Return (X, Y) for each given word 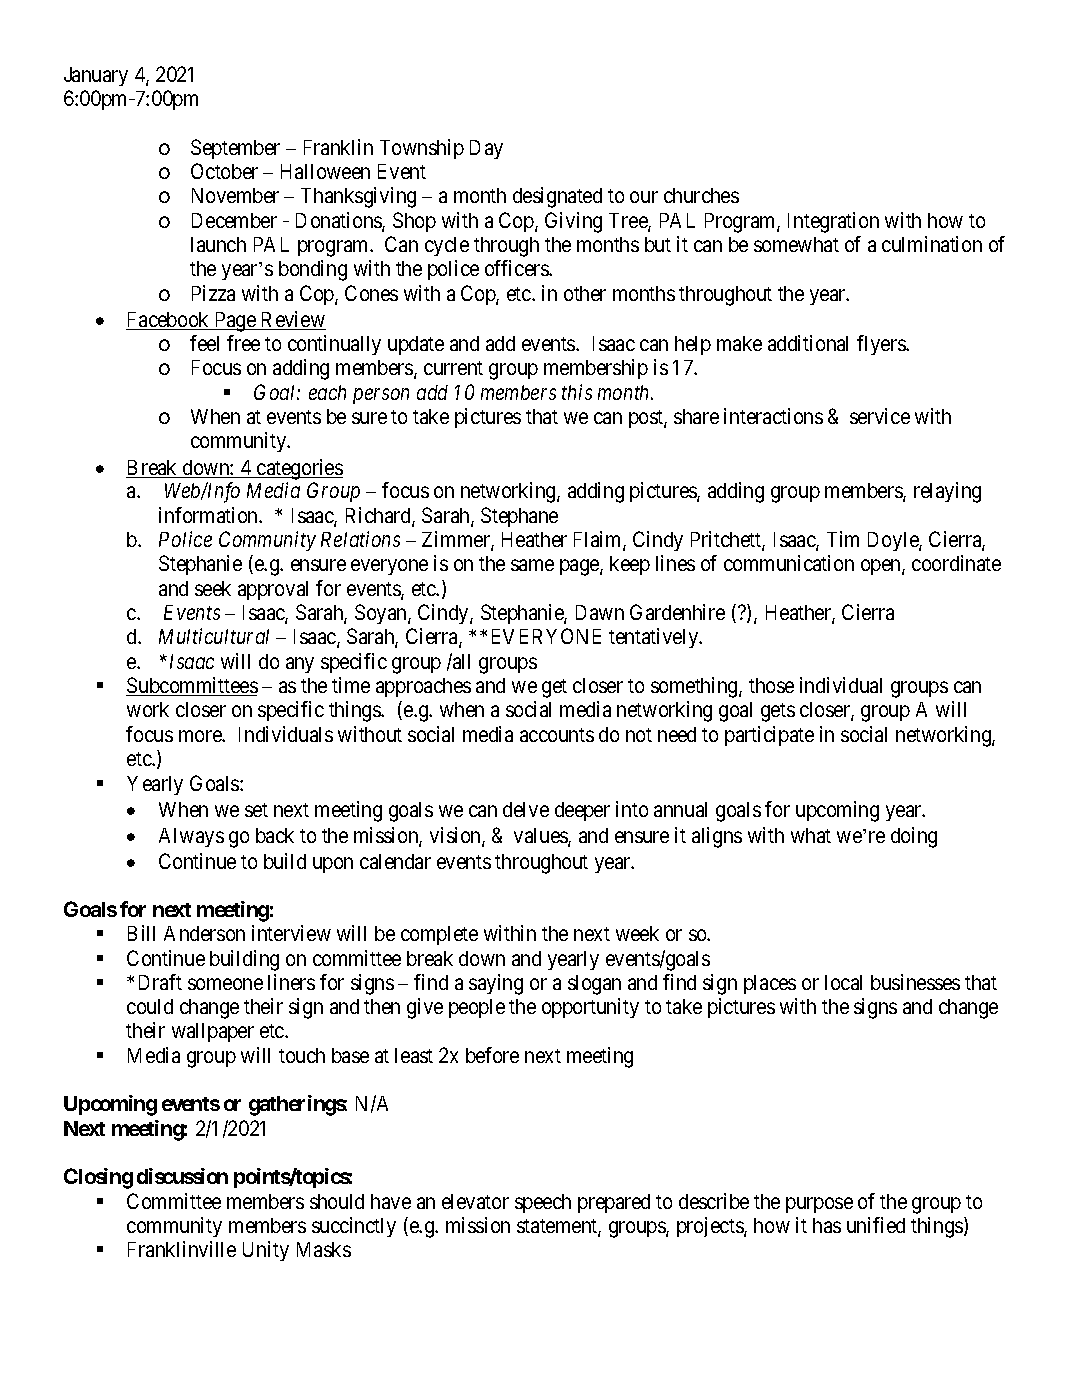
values (541, 837)
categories (299, 471)
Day (486, 149)
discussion (182, 1176)
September (235, 149)
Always (191, 837)
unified (876, 1225)
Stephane (519, 517)
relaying (947, 492)
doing (914, 837)
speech (543, 1203)
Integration (833, 222)
